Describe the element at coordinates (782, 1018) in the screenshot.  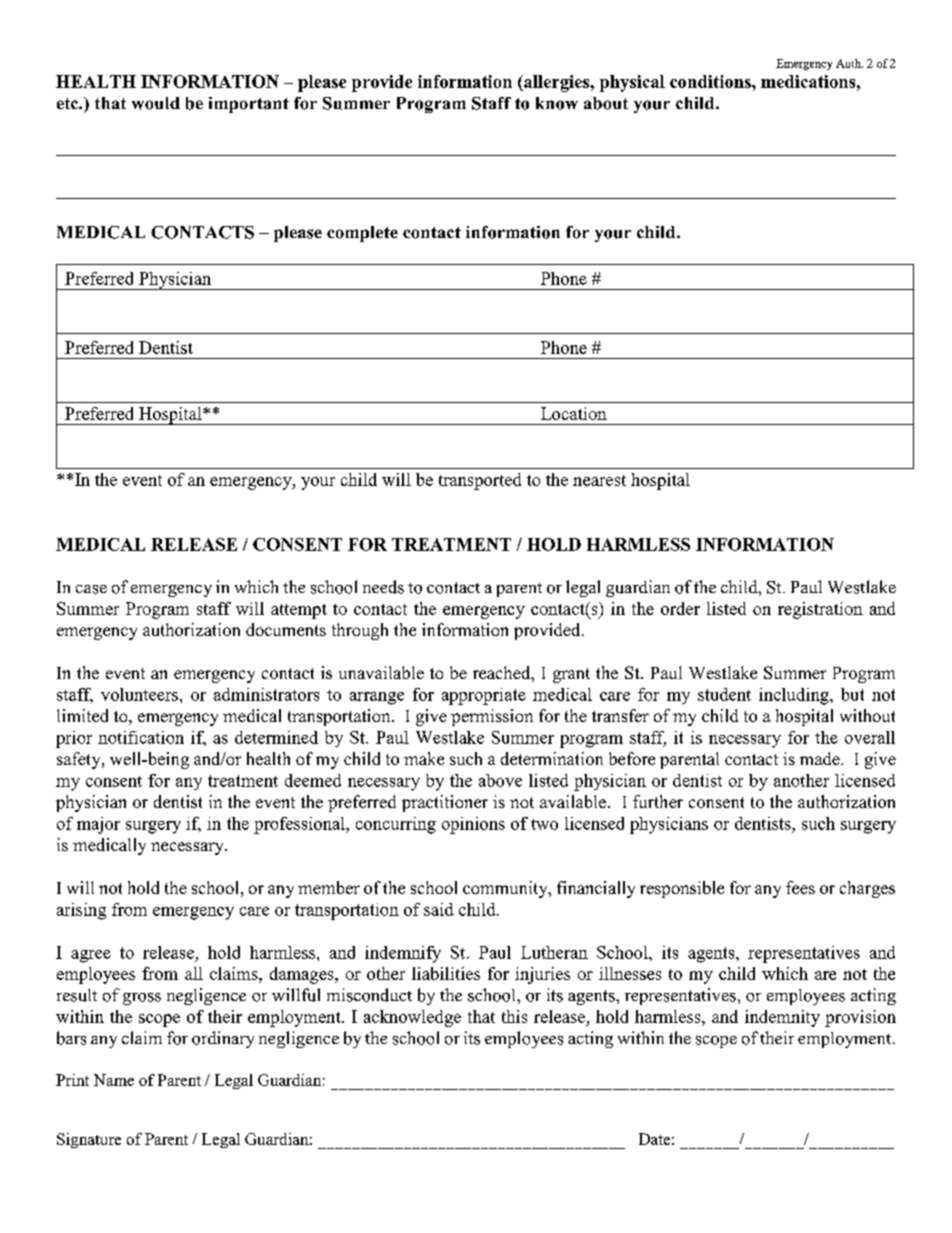
I see `indemnity` at that location.
